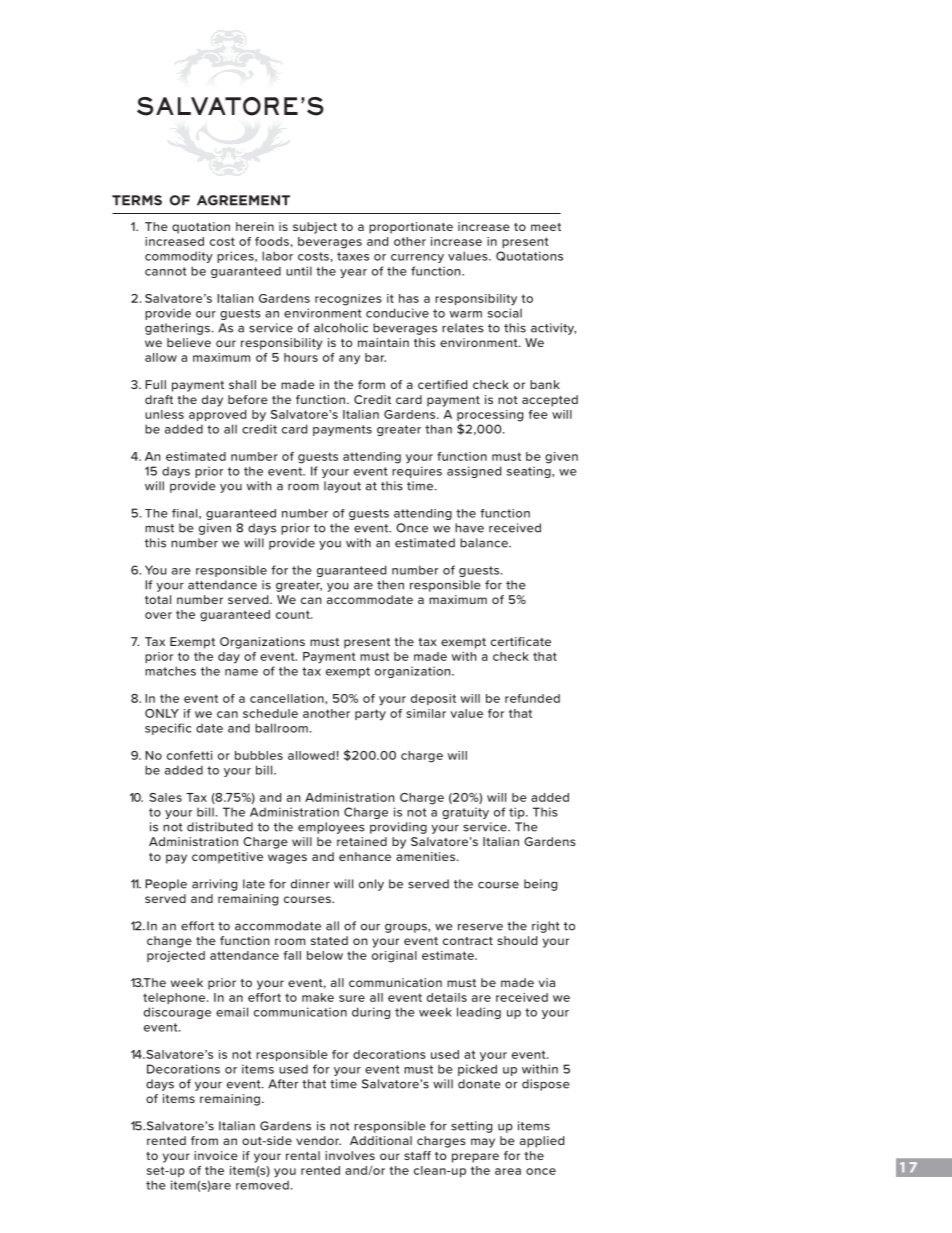  Describe the element at coordinates (170, 671) in the screenshot. I see `matches` at that location.
